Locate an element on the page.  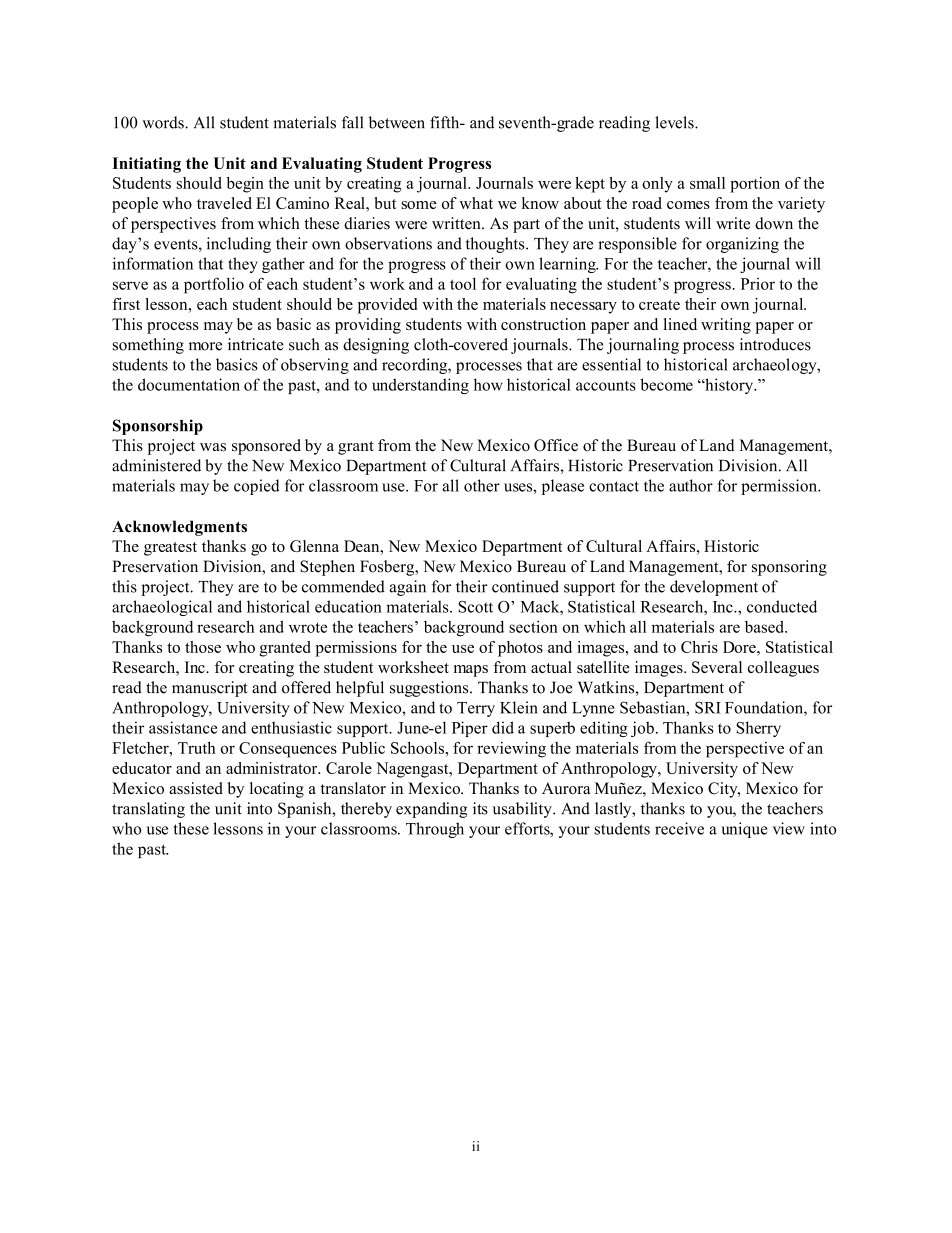
its is located at coordinates (480, 808).
